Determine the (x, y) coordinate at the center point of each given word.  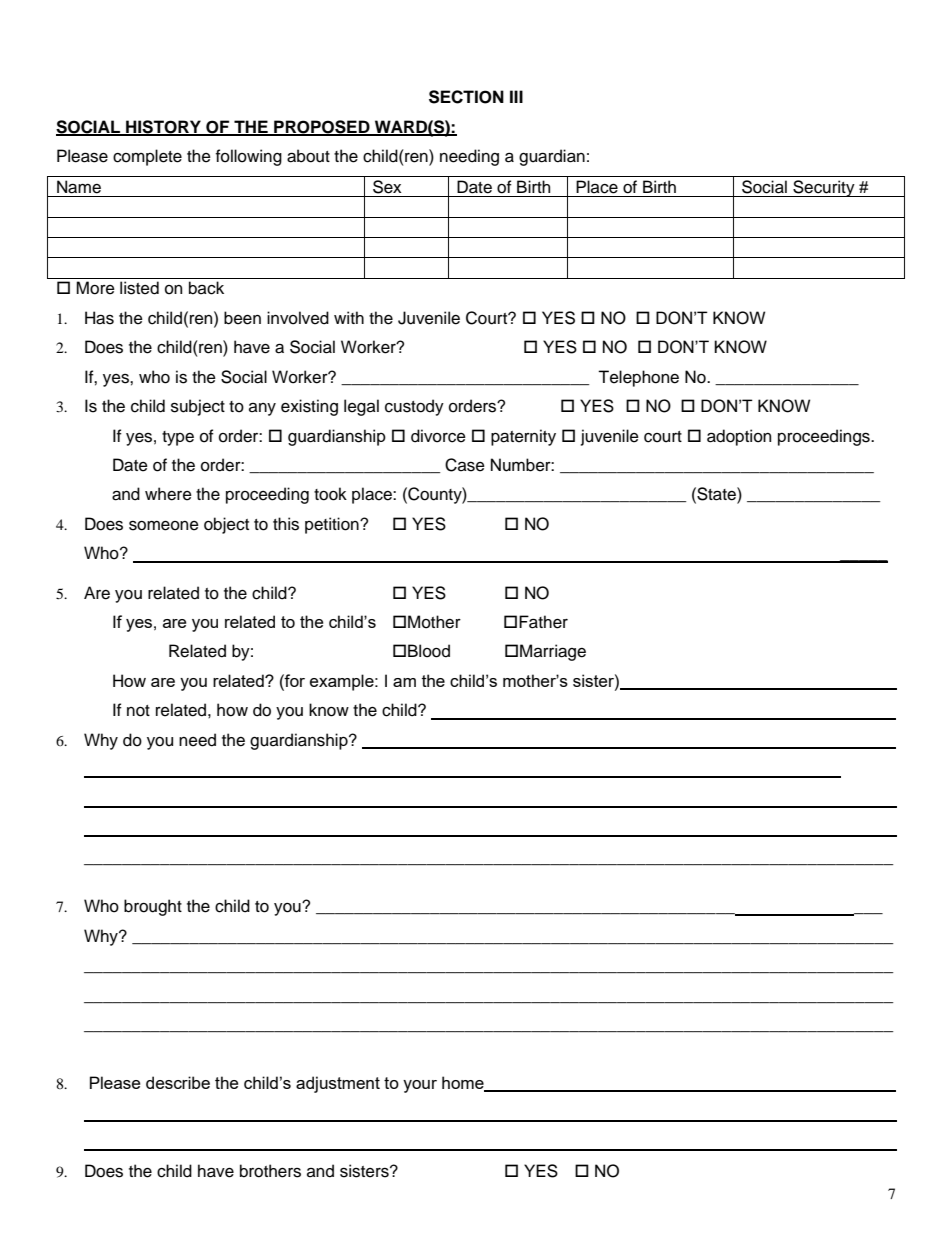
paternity (523, 437)
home (464, 1084)
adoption (739, 437)
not (138, 711)
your (420, 1086)
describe (178, 1082)
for (294, 680)
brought (153, 907)
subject (198, 407)
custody (414, 407)
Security (824, 188)
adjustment (338, 1084)
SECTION (466, 97)
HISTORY (163, 128)
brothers (270, 1171)
